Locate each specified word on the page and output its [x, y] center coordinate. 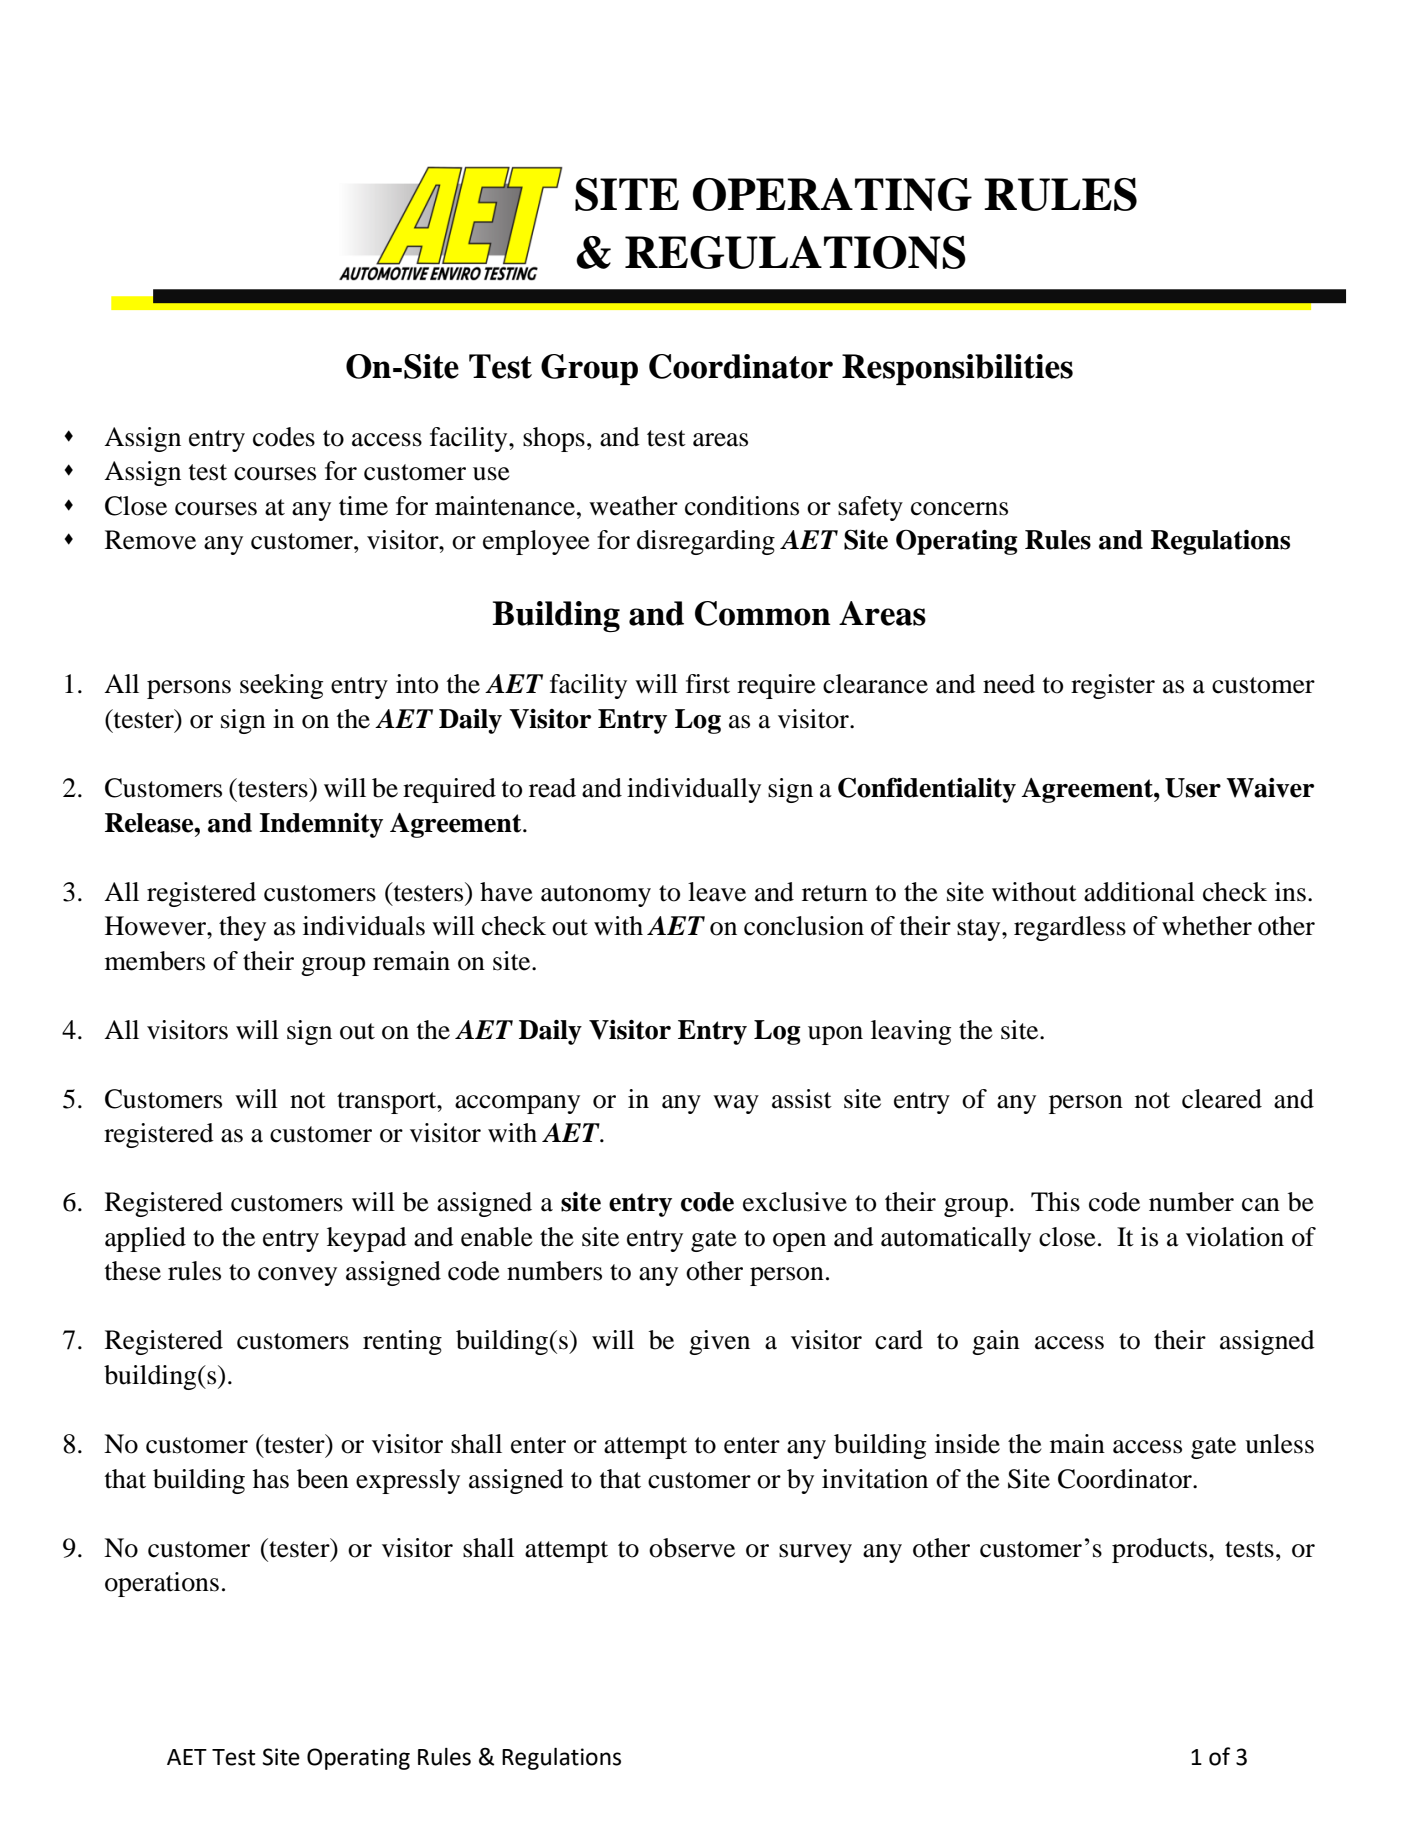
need [1009, 684]
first [708, 684]
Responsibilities [957, 369]
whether [1207, 926]
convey [297, 1276]
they [242, 928]
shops [554, 439]
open [799, 1242]
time [363, 506]
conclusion [804, 926]
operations [162, 1584]
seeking [281, 686]
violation [1235, 1237]
